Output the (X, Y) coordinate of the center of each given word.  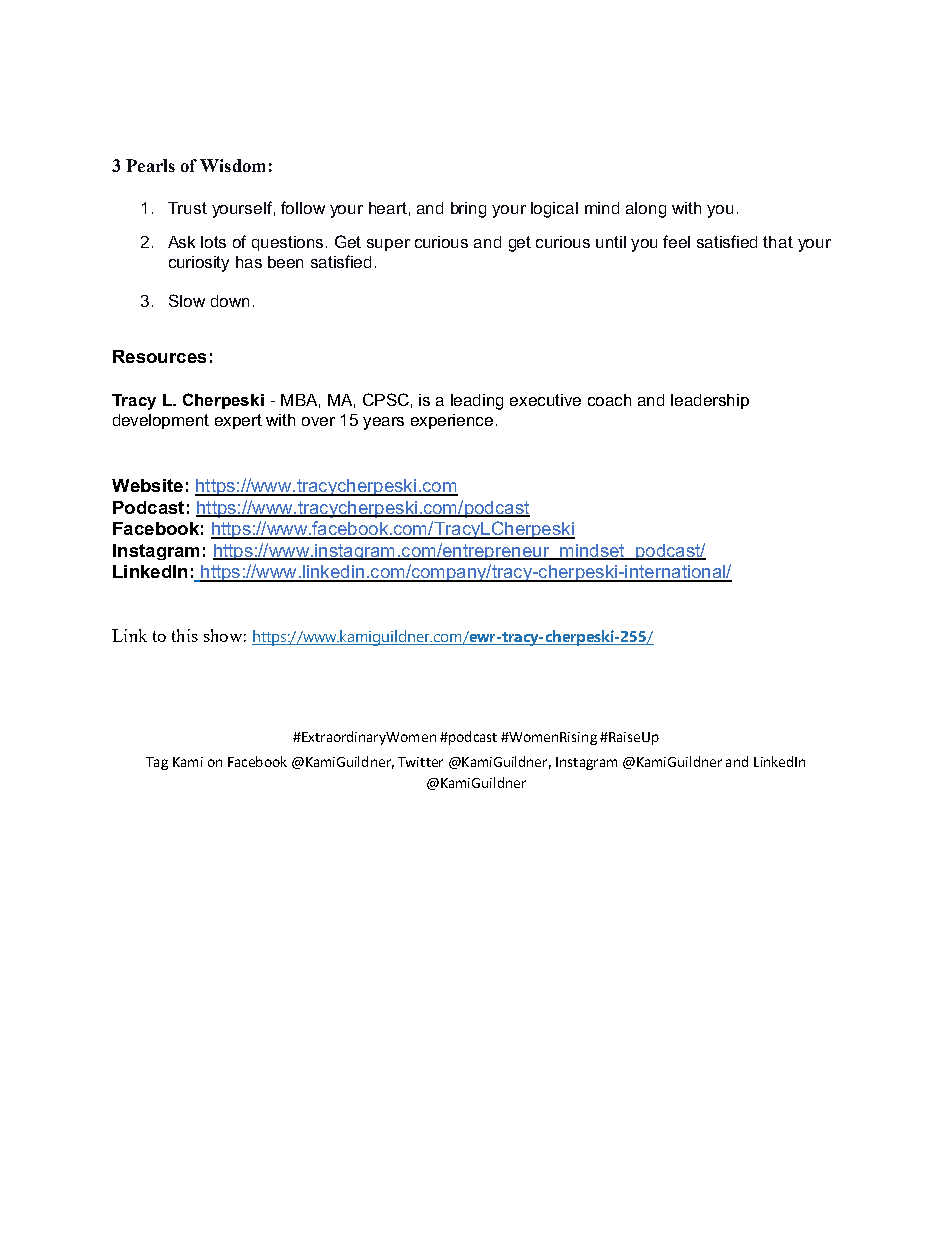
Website (147, 485)
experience (452, 421)
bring (468, 210)
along (646, 210)
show (223, 635)
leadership (710, 401)
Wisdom (232, 165)
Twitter (420, 762)
